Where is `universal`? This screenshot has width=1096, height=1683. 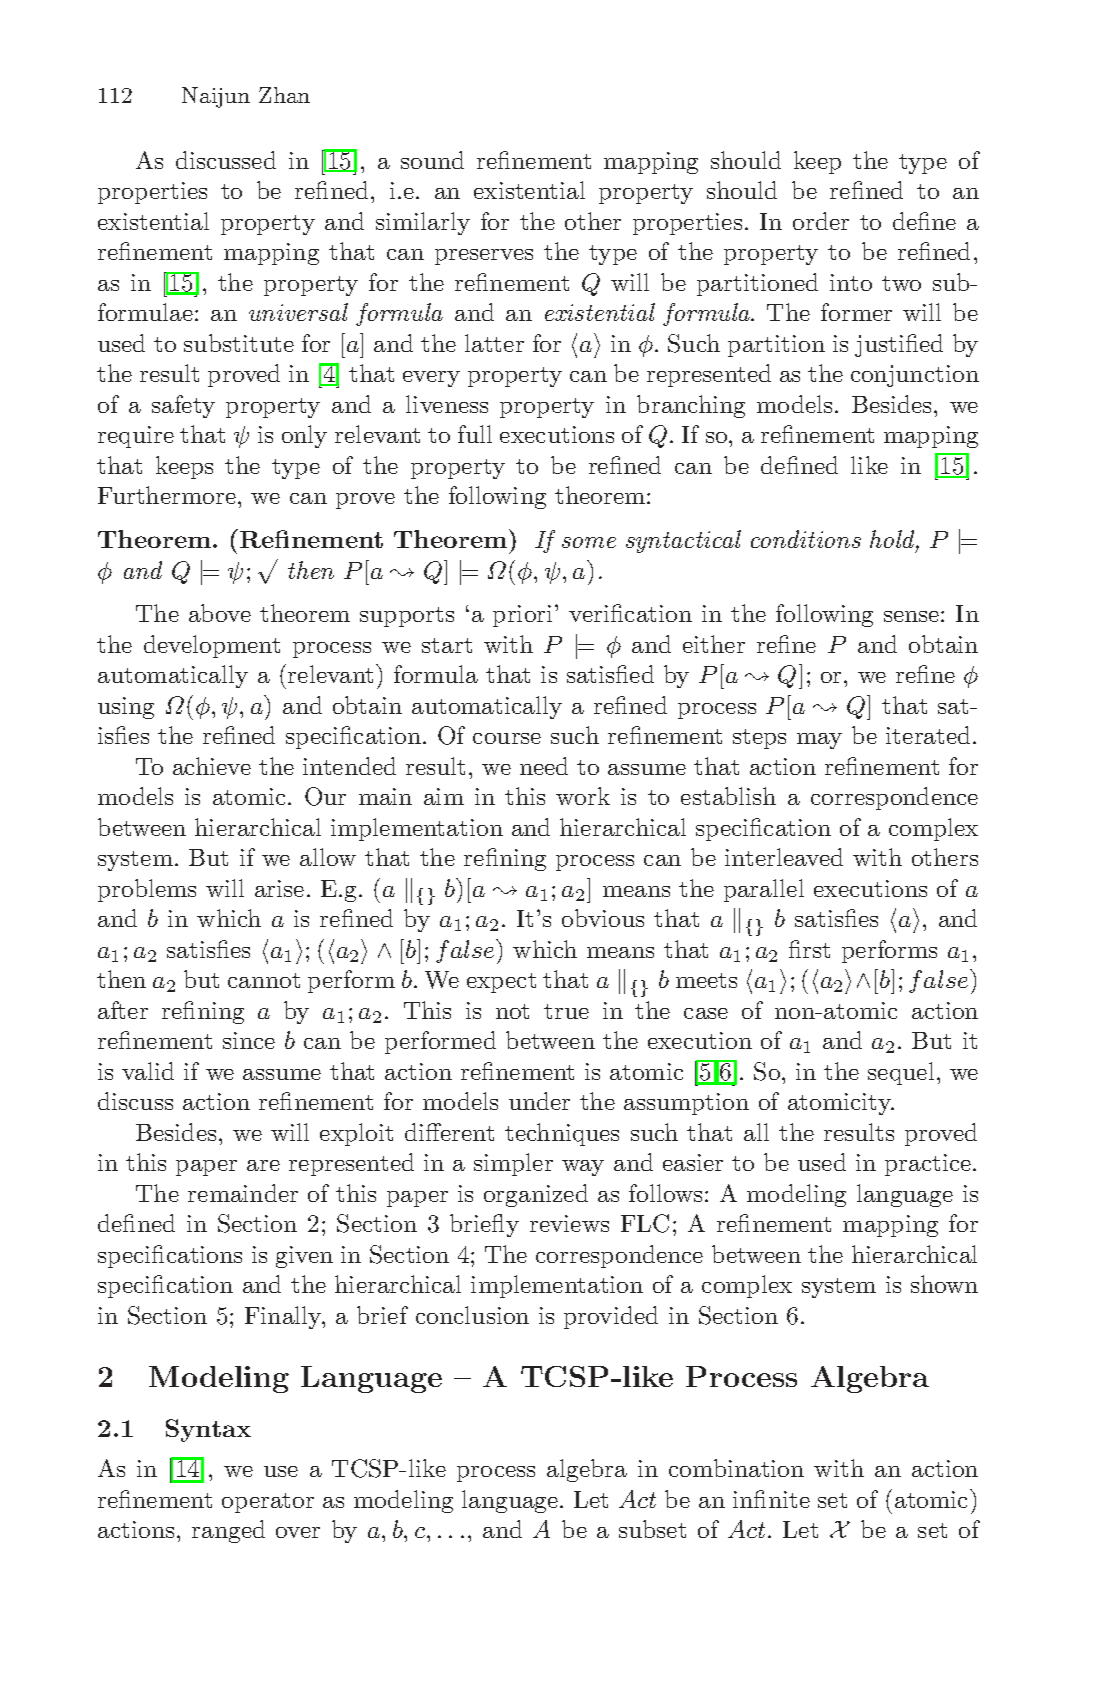 universal is located at coordinates (298, 312).
